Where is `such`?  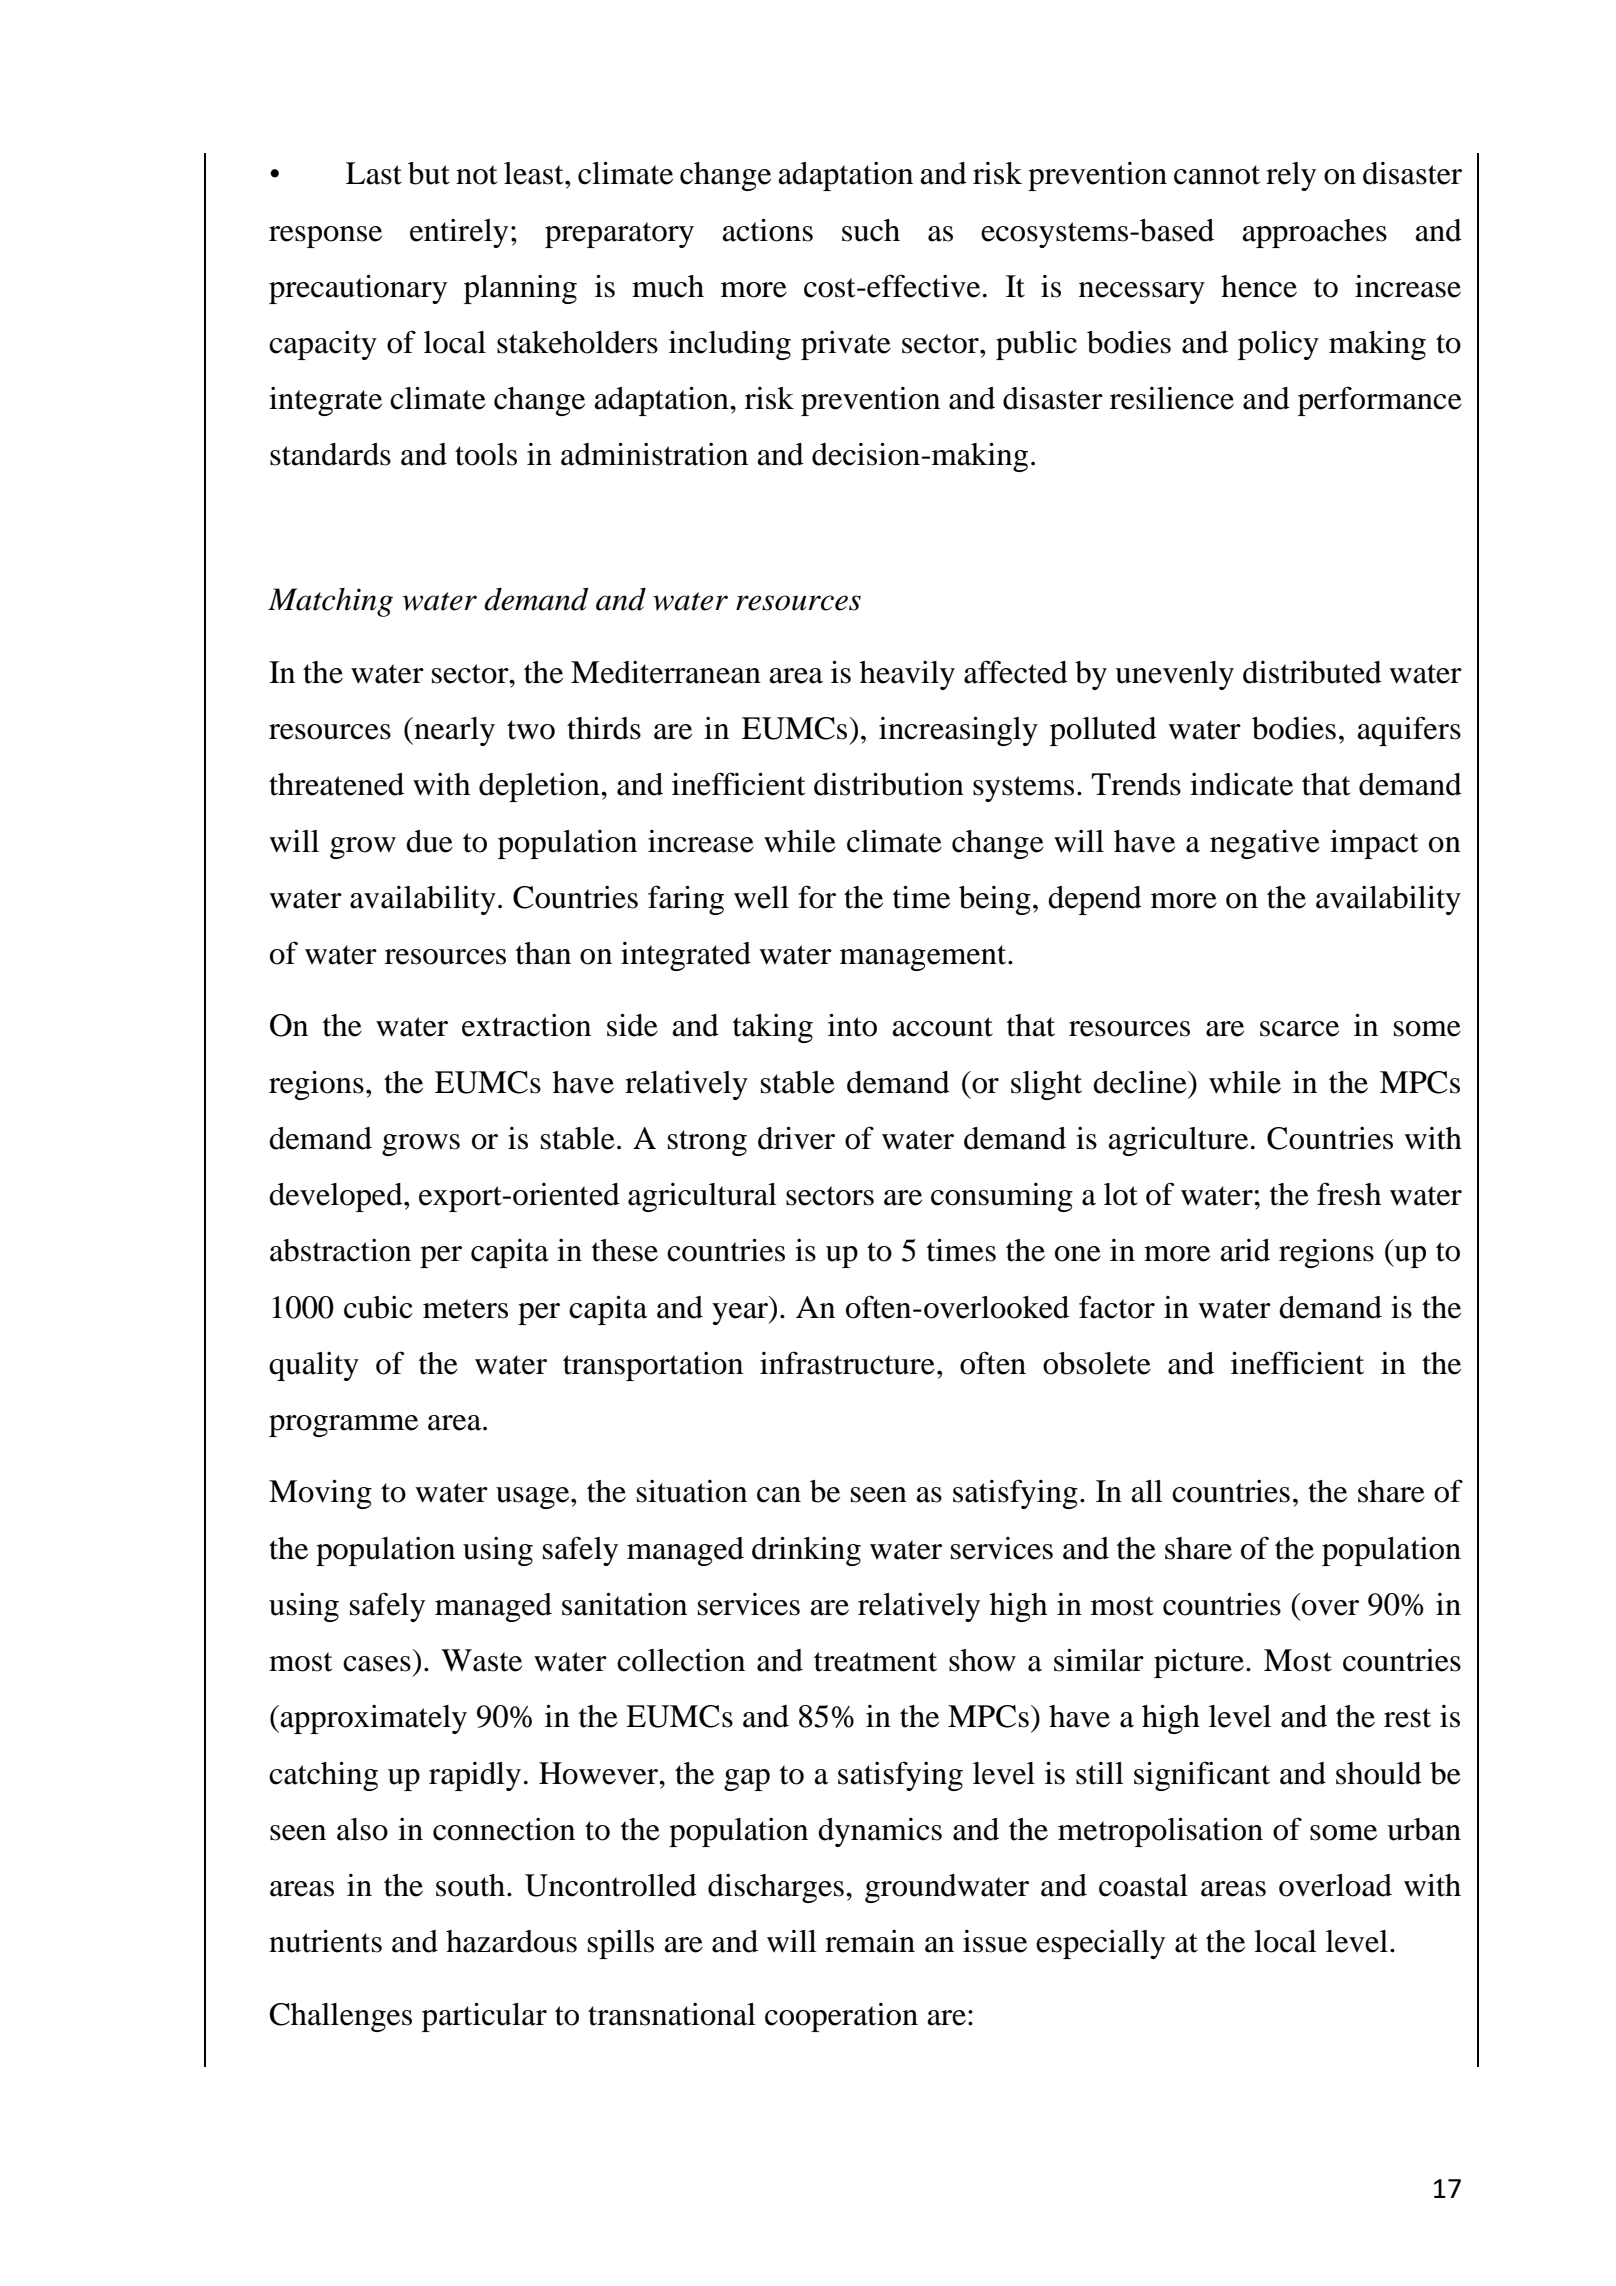 such is located at coordinates (871, 230).
